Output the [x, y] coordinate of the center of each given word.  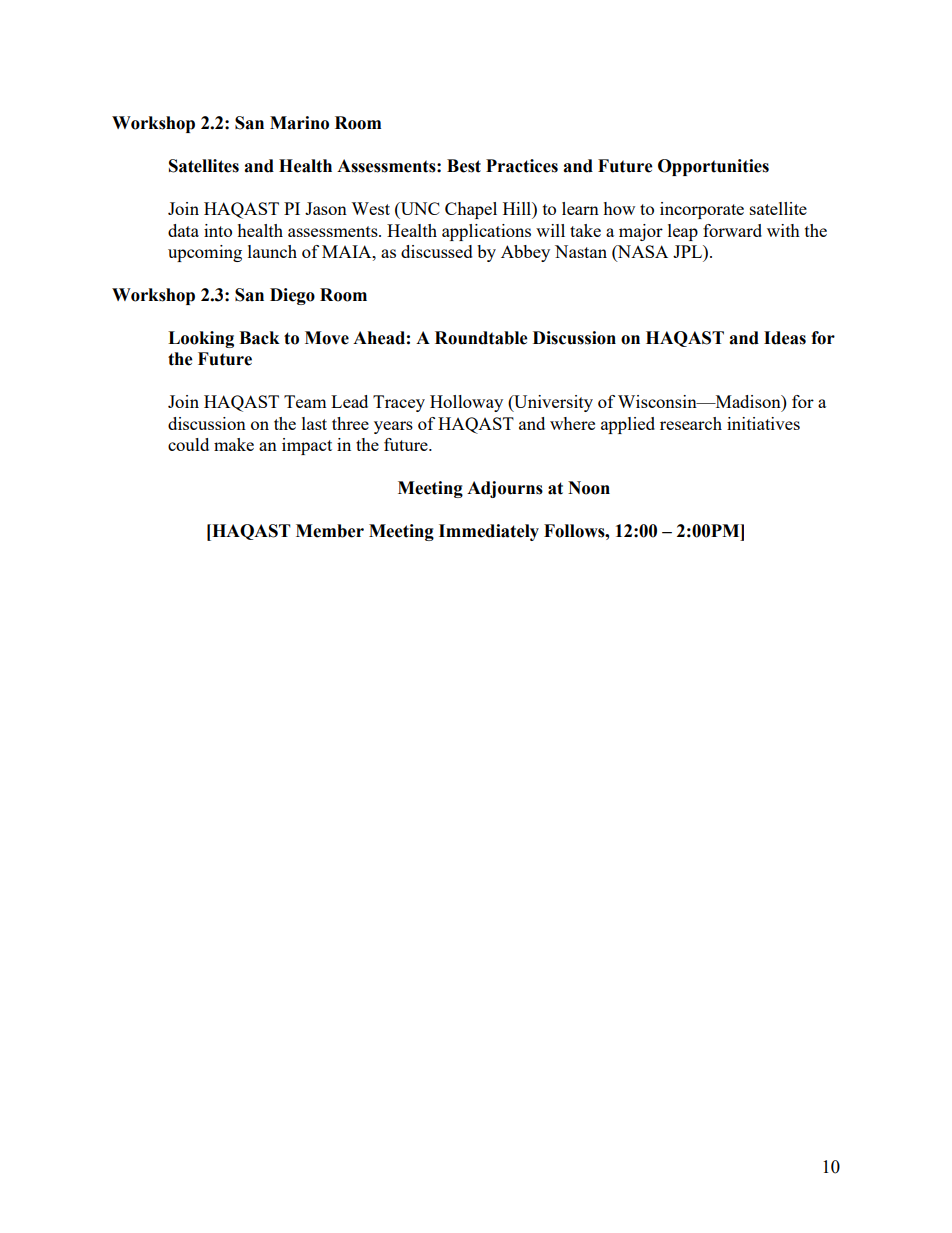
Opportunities [713, 167]
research [691, 423]
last [314, 423]
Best [464, 166]
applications [486, 232]
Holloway [466, 403]
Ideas [785, 338]
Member [330, 531]
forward [732, 230]
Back [259, 338]
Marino [299, 123]
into [218, 230]
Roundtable [481, 338]
